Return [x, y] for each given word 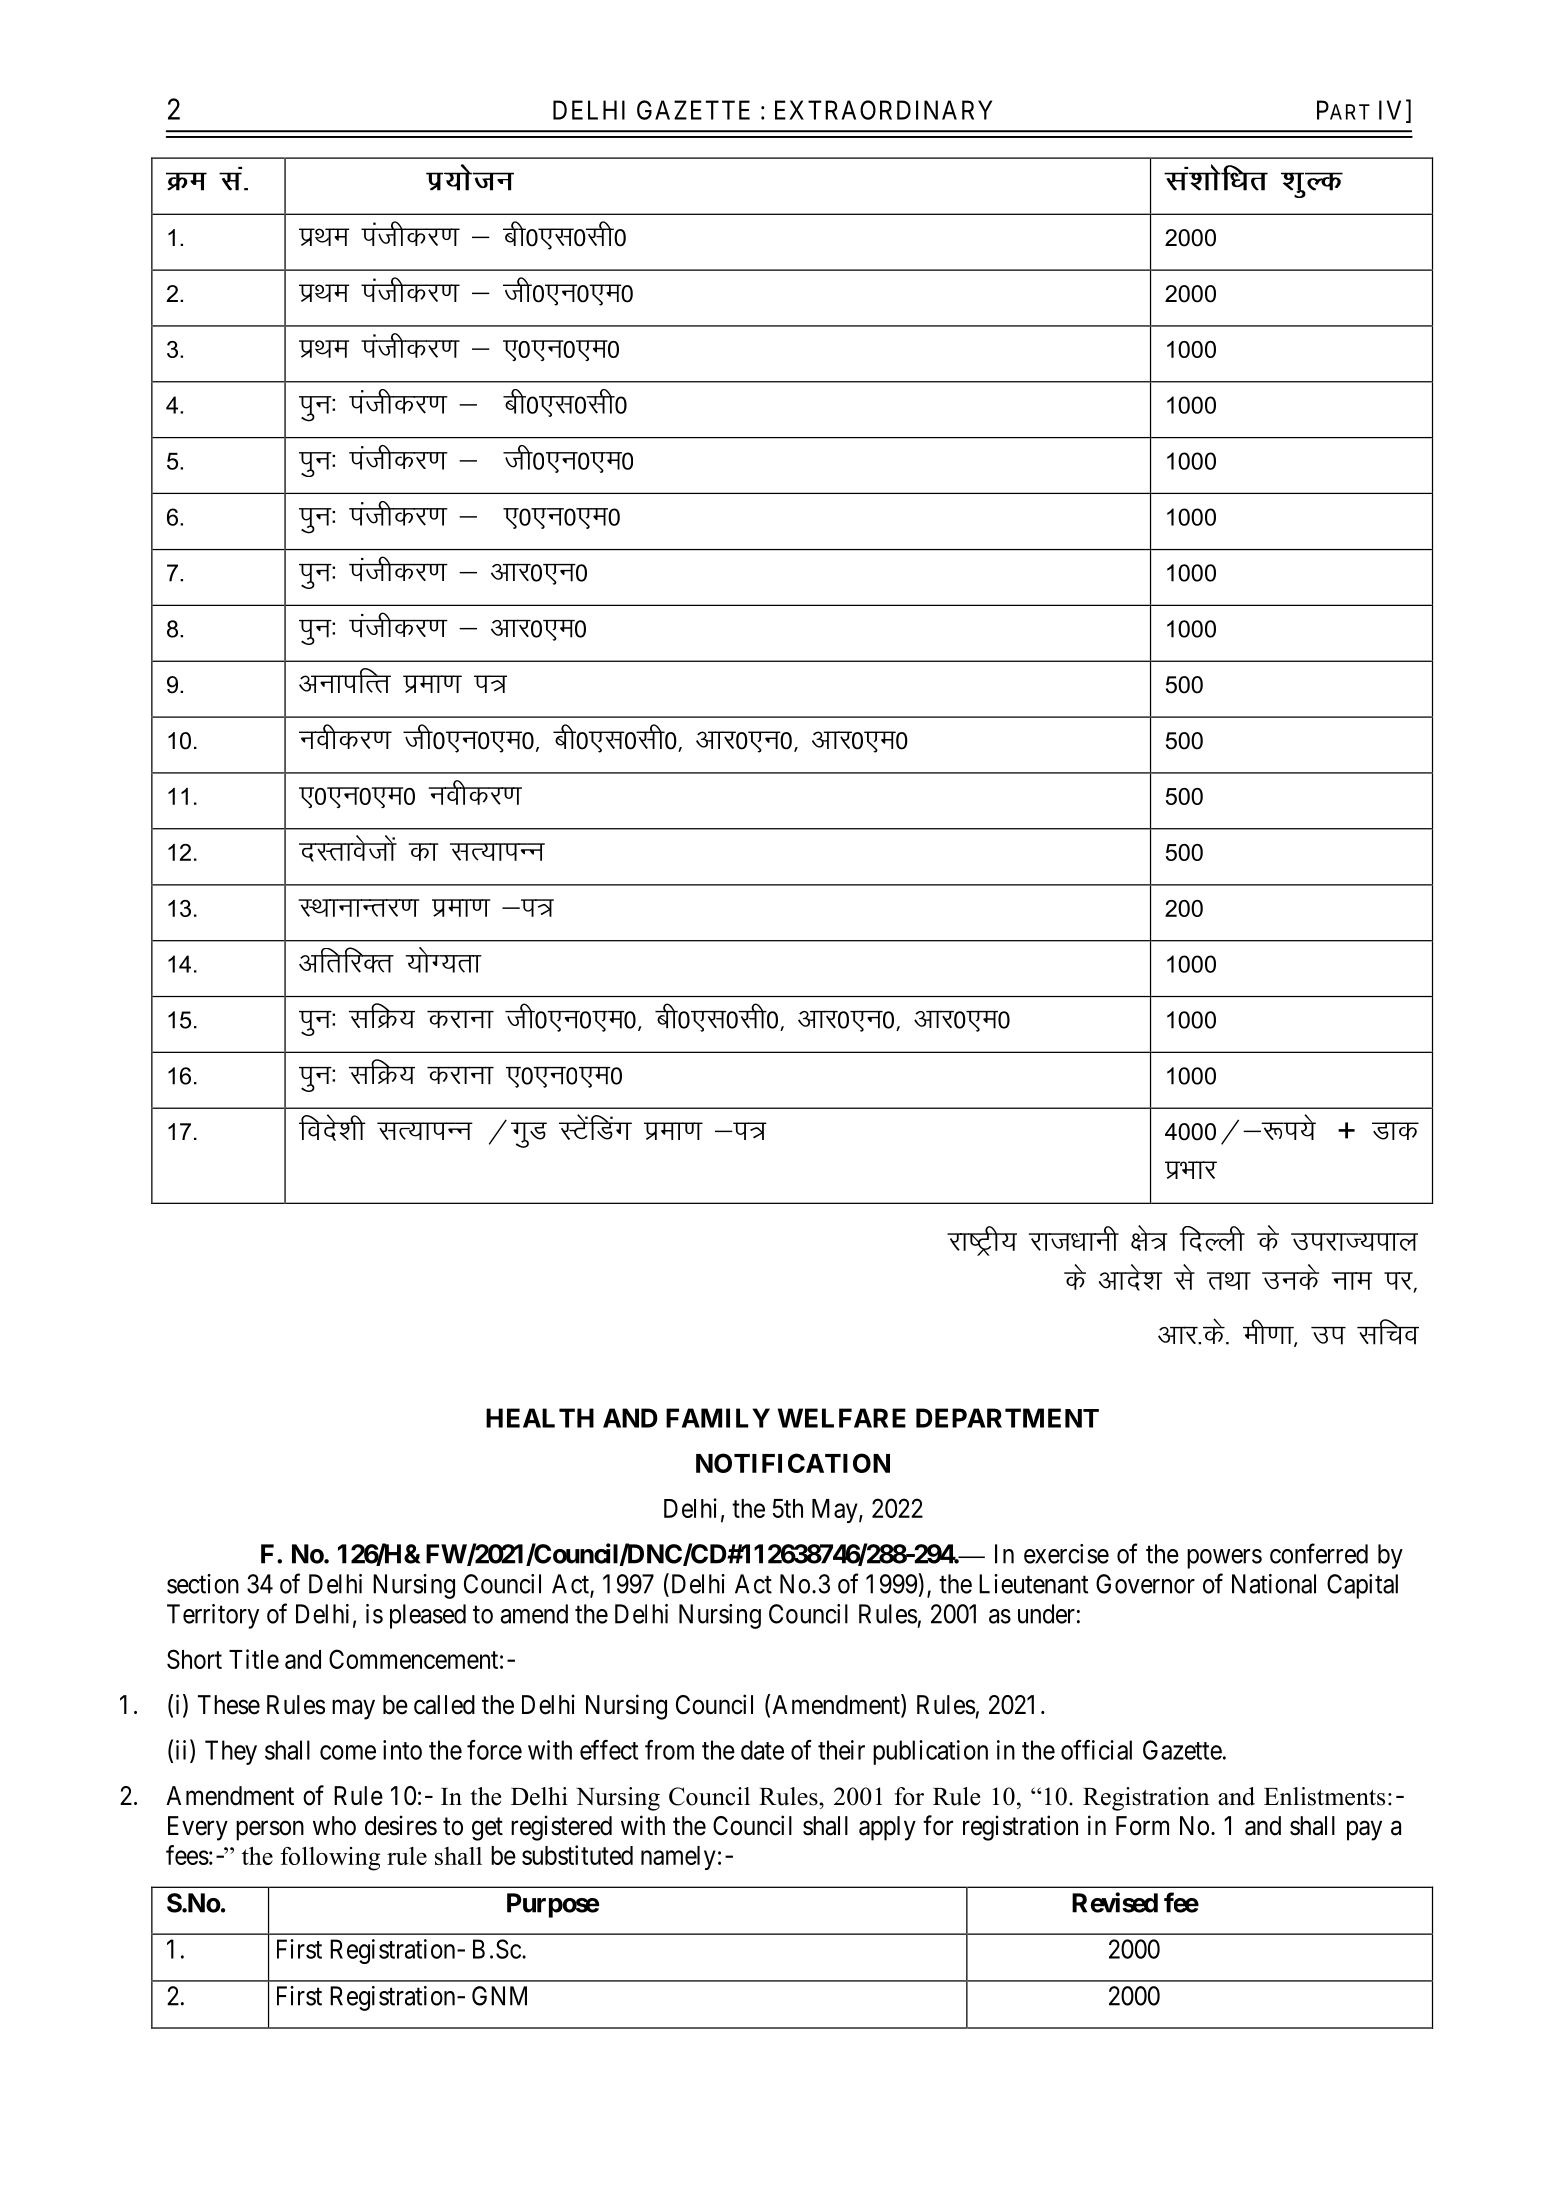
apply [887, 1828]
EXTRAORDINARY [883, 110]
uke [1352, 1281]
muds [1290, 1277]
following [330, 1859]
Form [1142, 1826]
